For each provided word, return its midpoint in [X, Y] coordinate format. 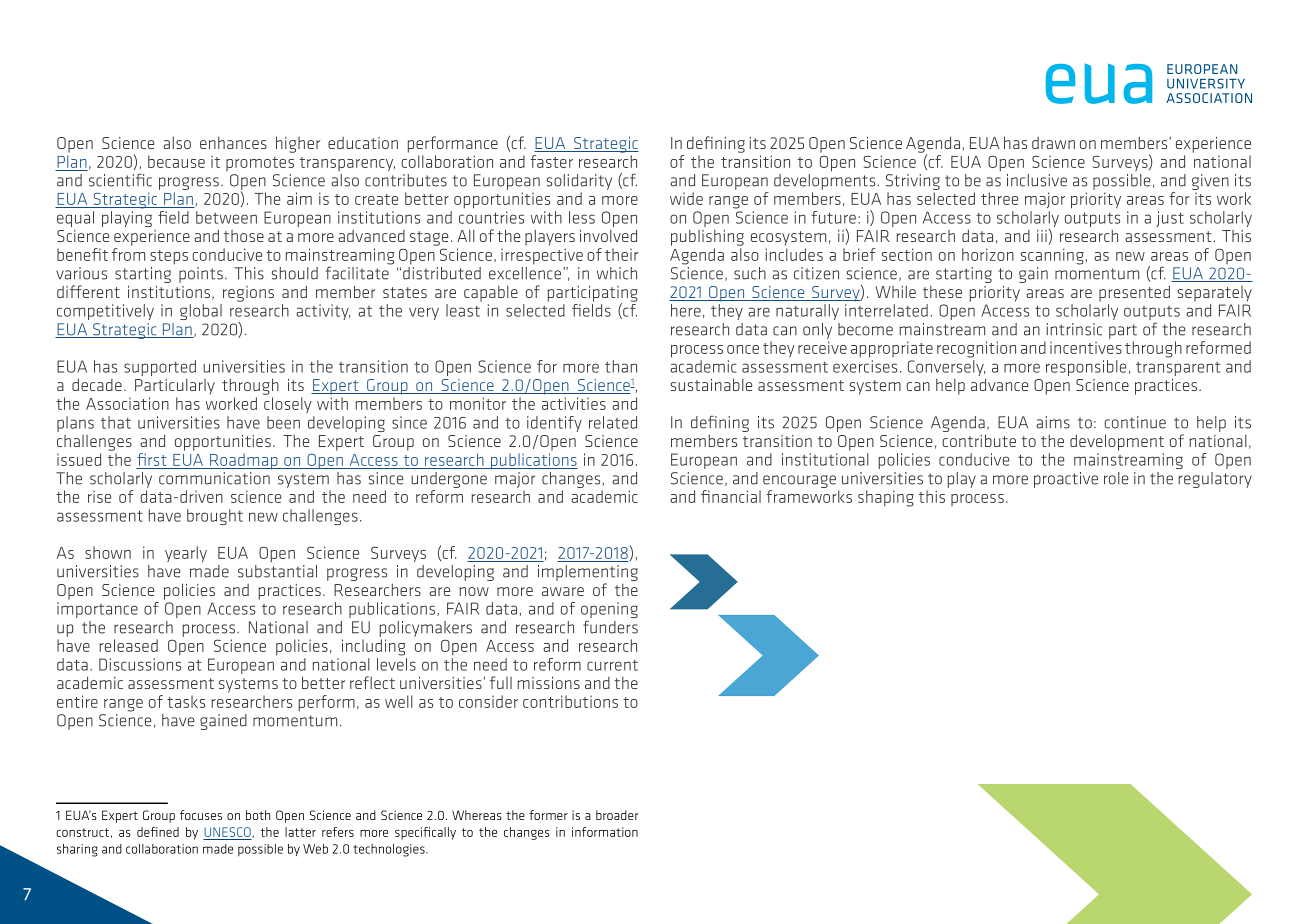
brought [215, 517]
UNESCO [228, 832]
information [605, 832]
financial [731, 496]
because [176, 161]
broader [617, 815]
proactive [1066, 480]
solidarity [579, 182]
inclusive [1037, 180]
